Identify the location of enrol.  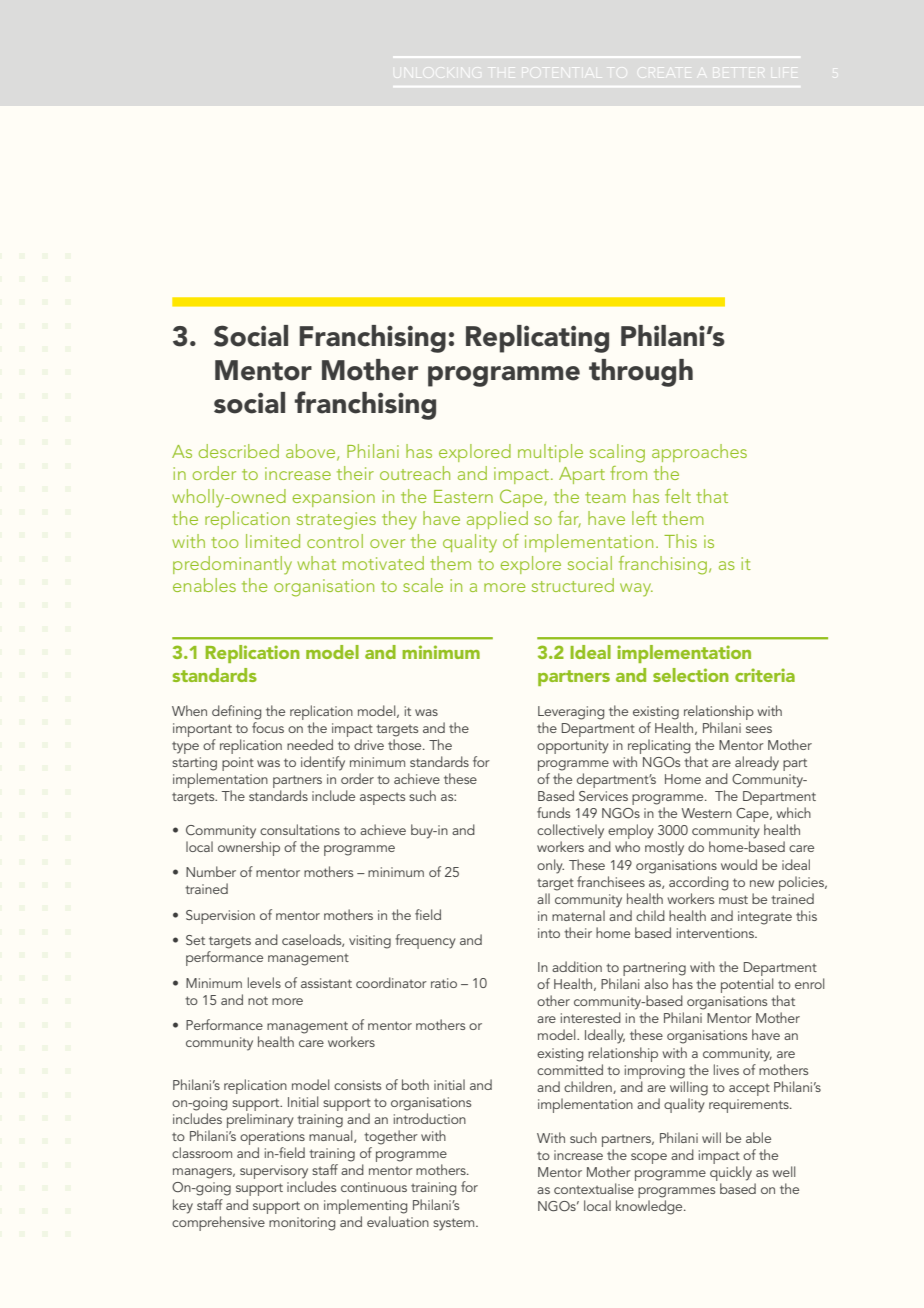
(809, 983).
